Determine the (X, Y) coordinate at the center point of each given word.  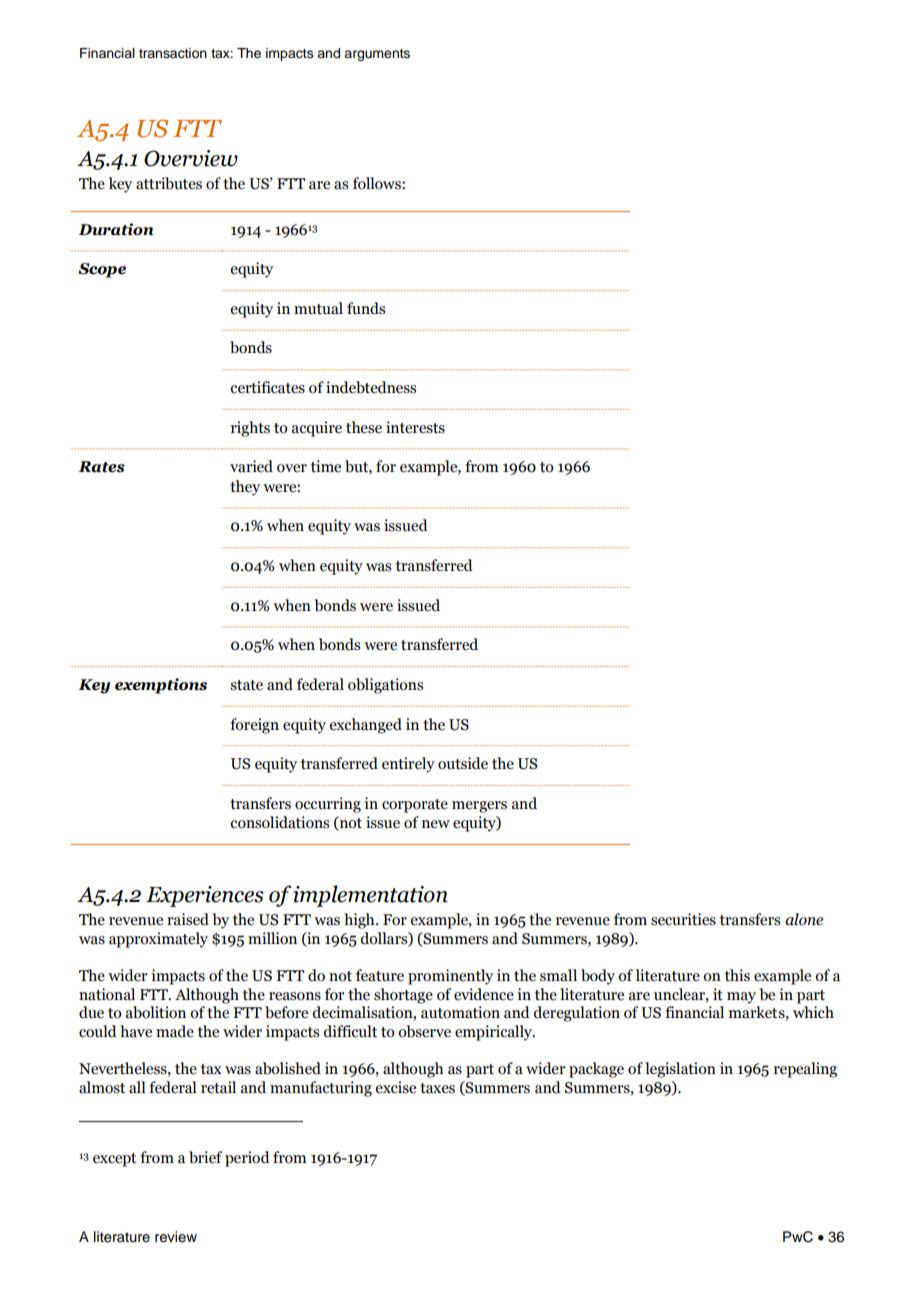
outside (463, 763)
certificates (267, 387)
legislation (680, 1070)
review (176, 1237)
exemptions (161, 686)
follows (378, 183)
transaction (173, 53)
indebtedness (371, 387)
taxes (437, 1088)
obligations (385, 686)
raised (188, 919)
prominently (450, 977)
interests (415, 427)
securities (683, 919)
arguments (377, 55)
